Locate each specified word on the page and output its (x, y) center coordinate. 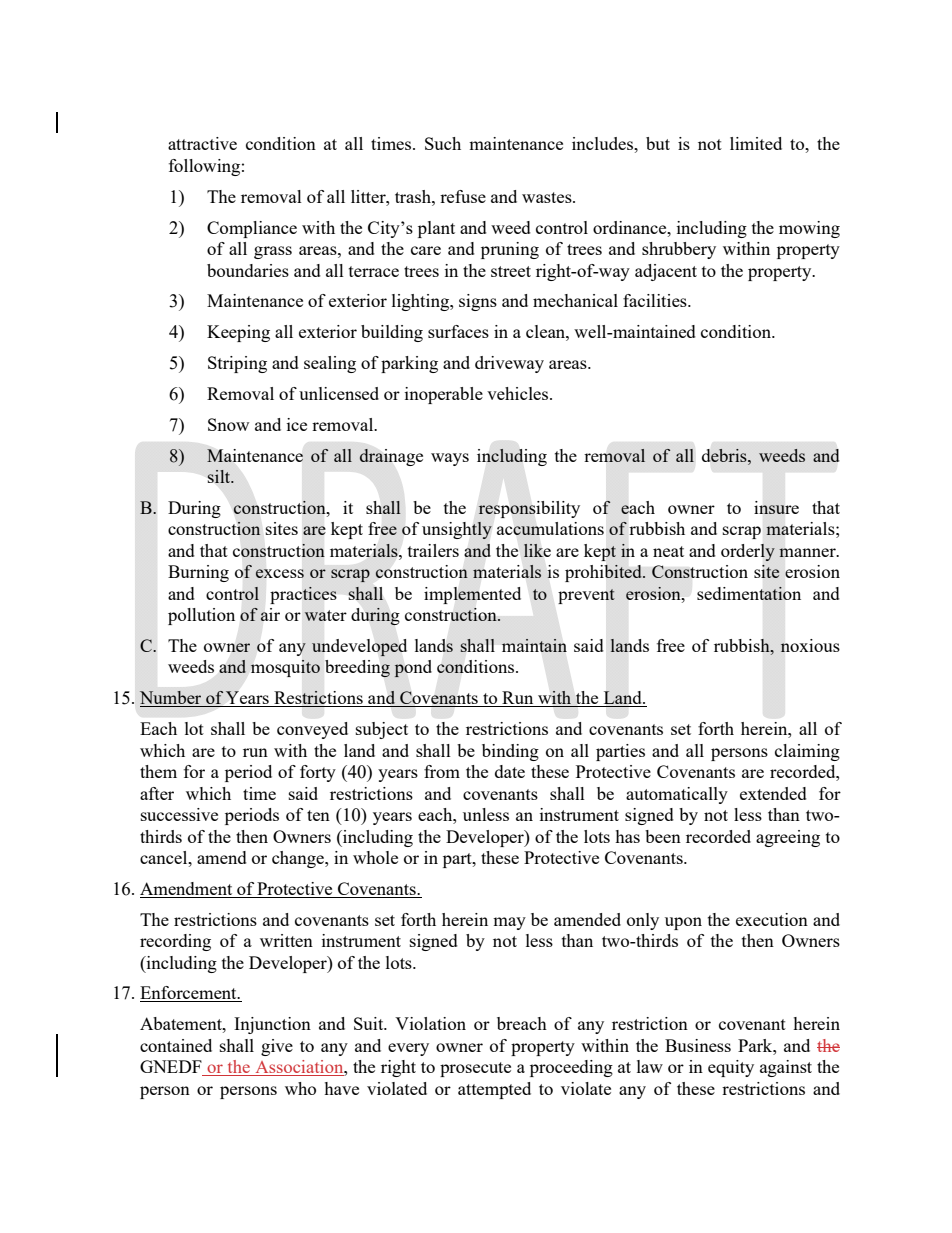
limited (756, 143)
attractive (202, 143)
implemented (472, 595)
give (277, 1047)
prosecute (475, 1069)
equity (731, 1068)
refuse (463, 196)
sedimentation (749, 593)
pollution (201, 616)
